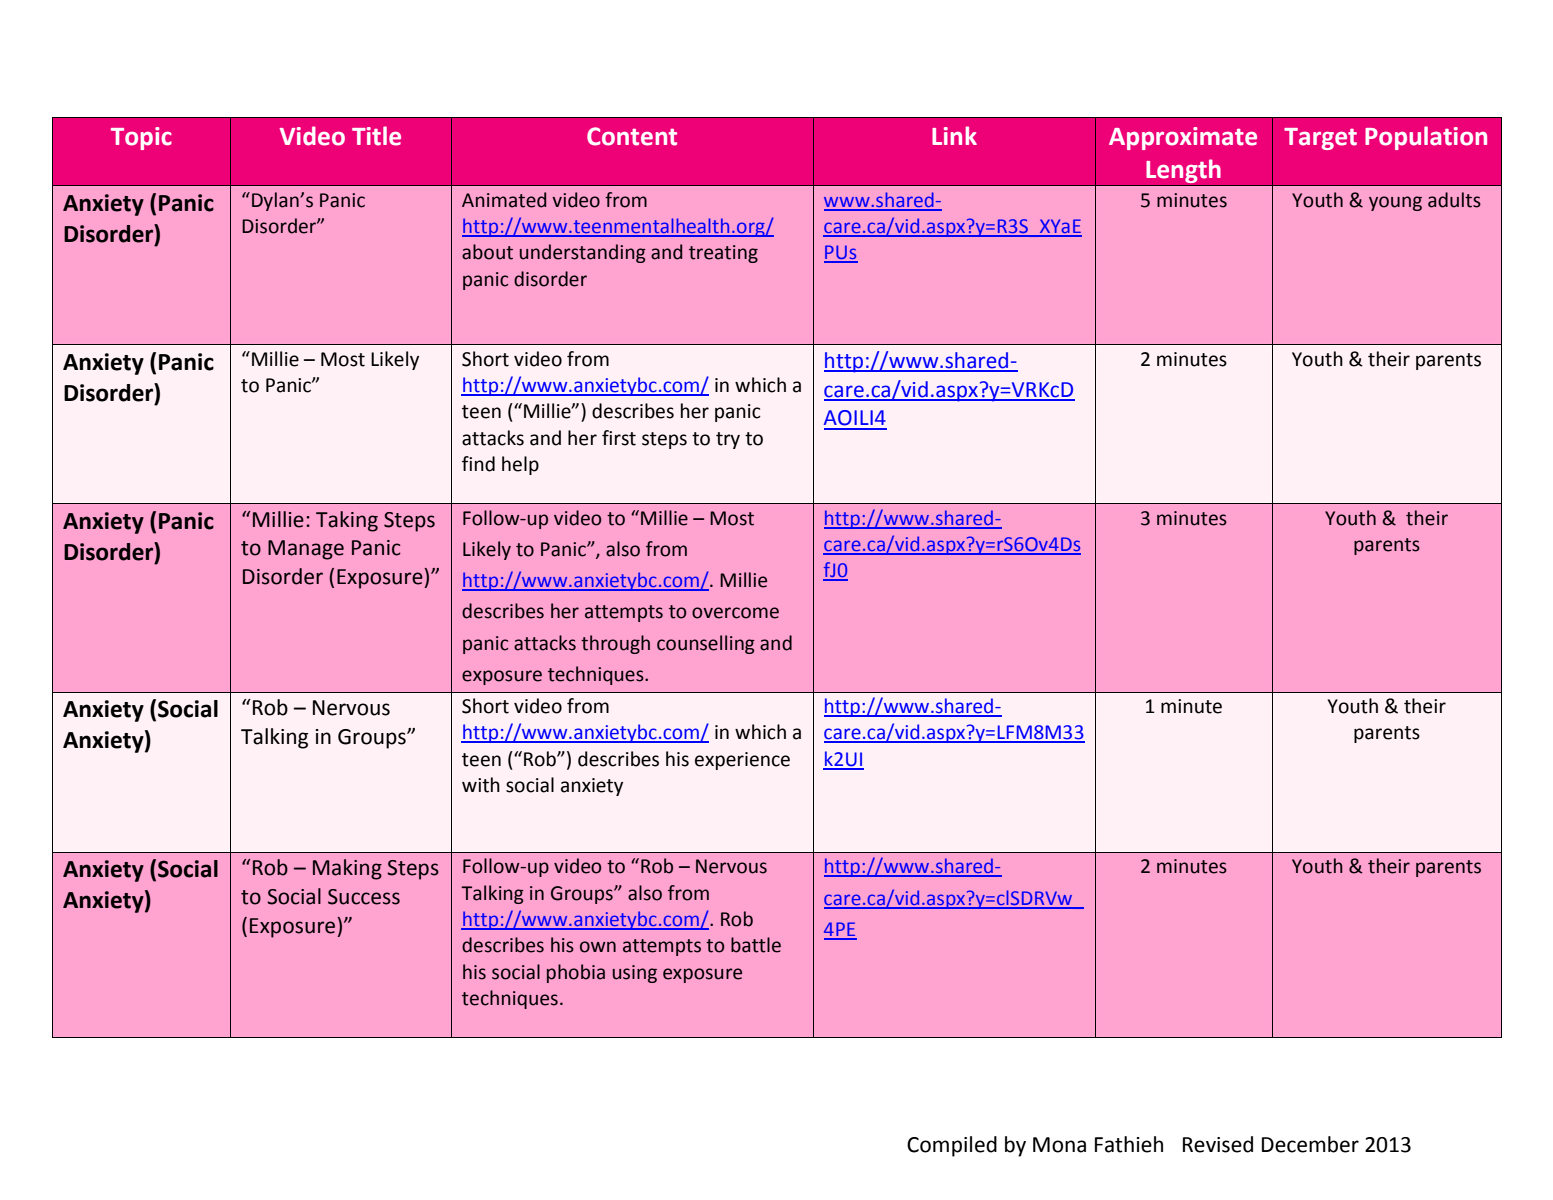  What do you see at coordinates (954, 135) in the document?
I see `Link` at bounding box center [954, 135].
